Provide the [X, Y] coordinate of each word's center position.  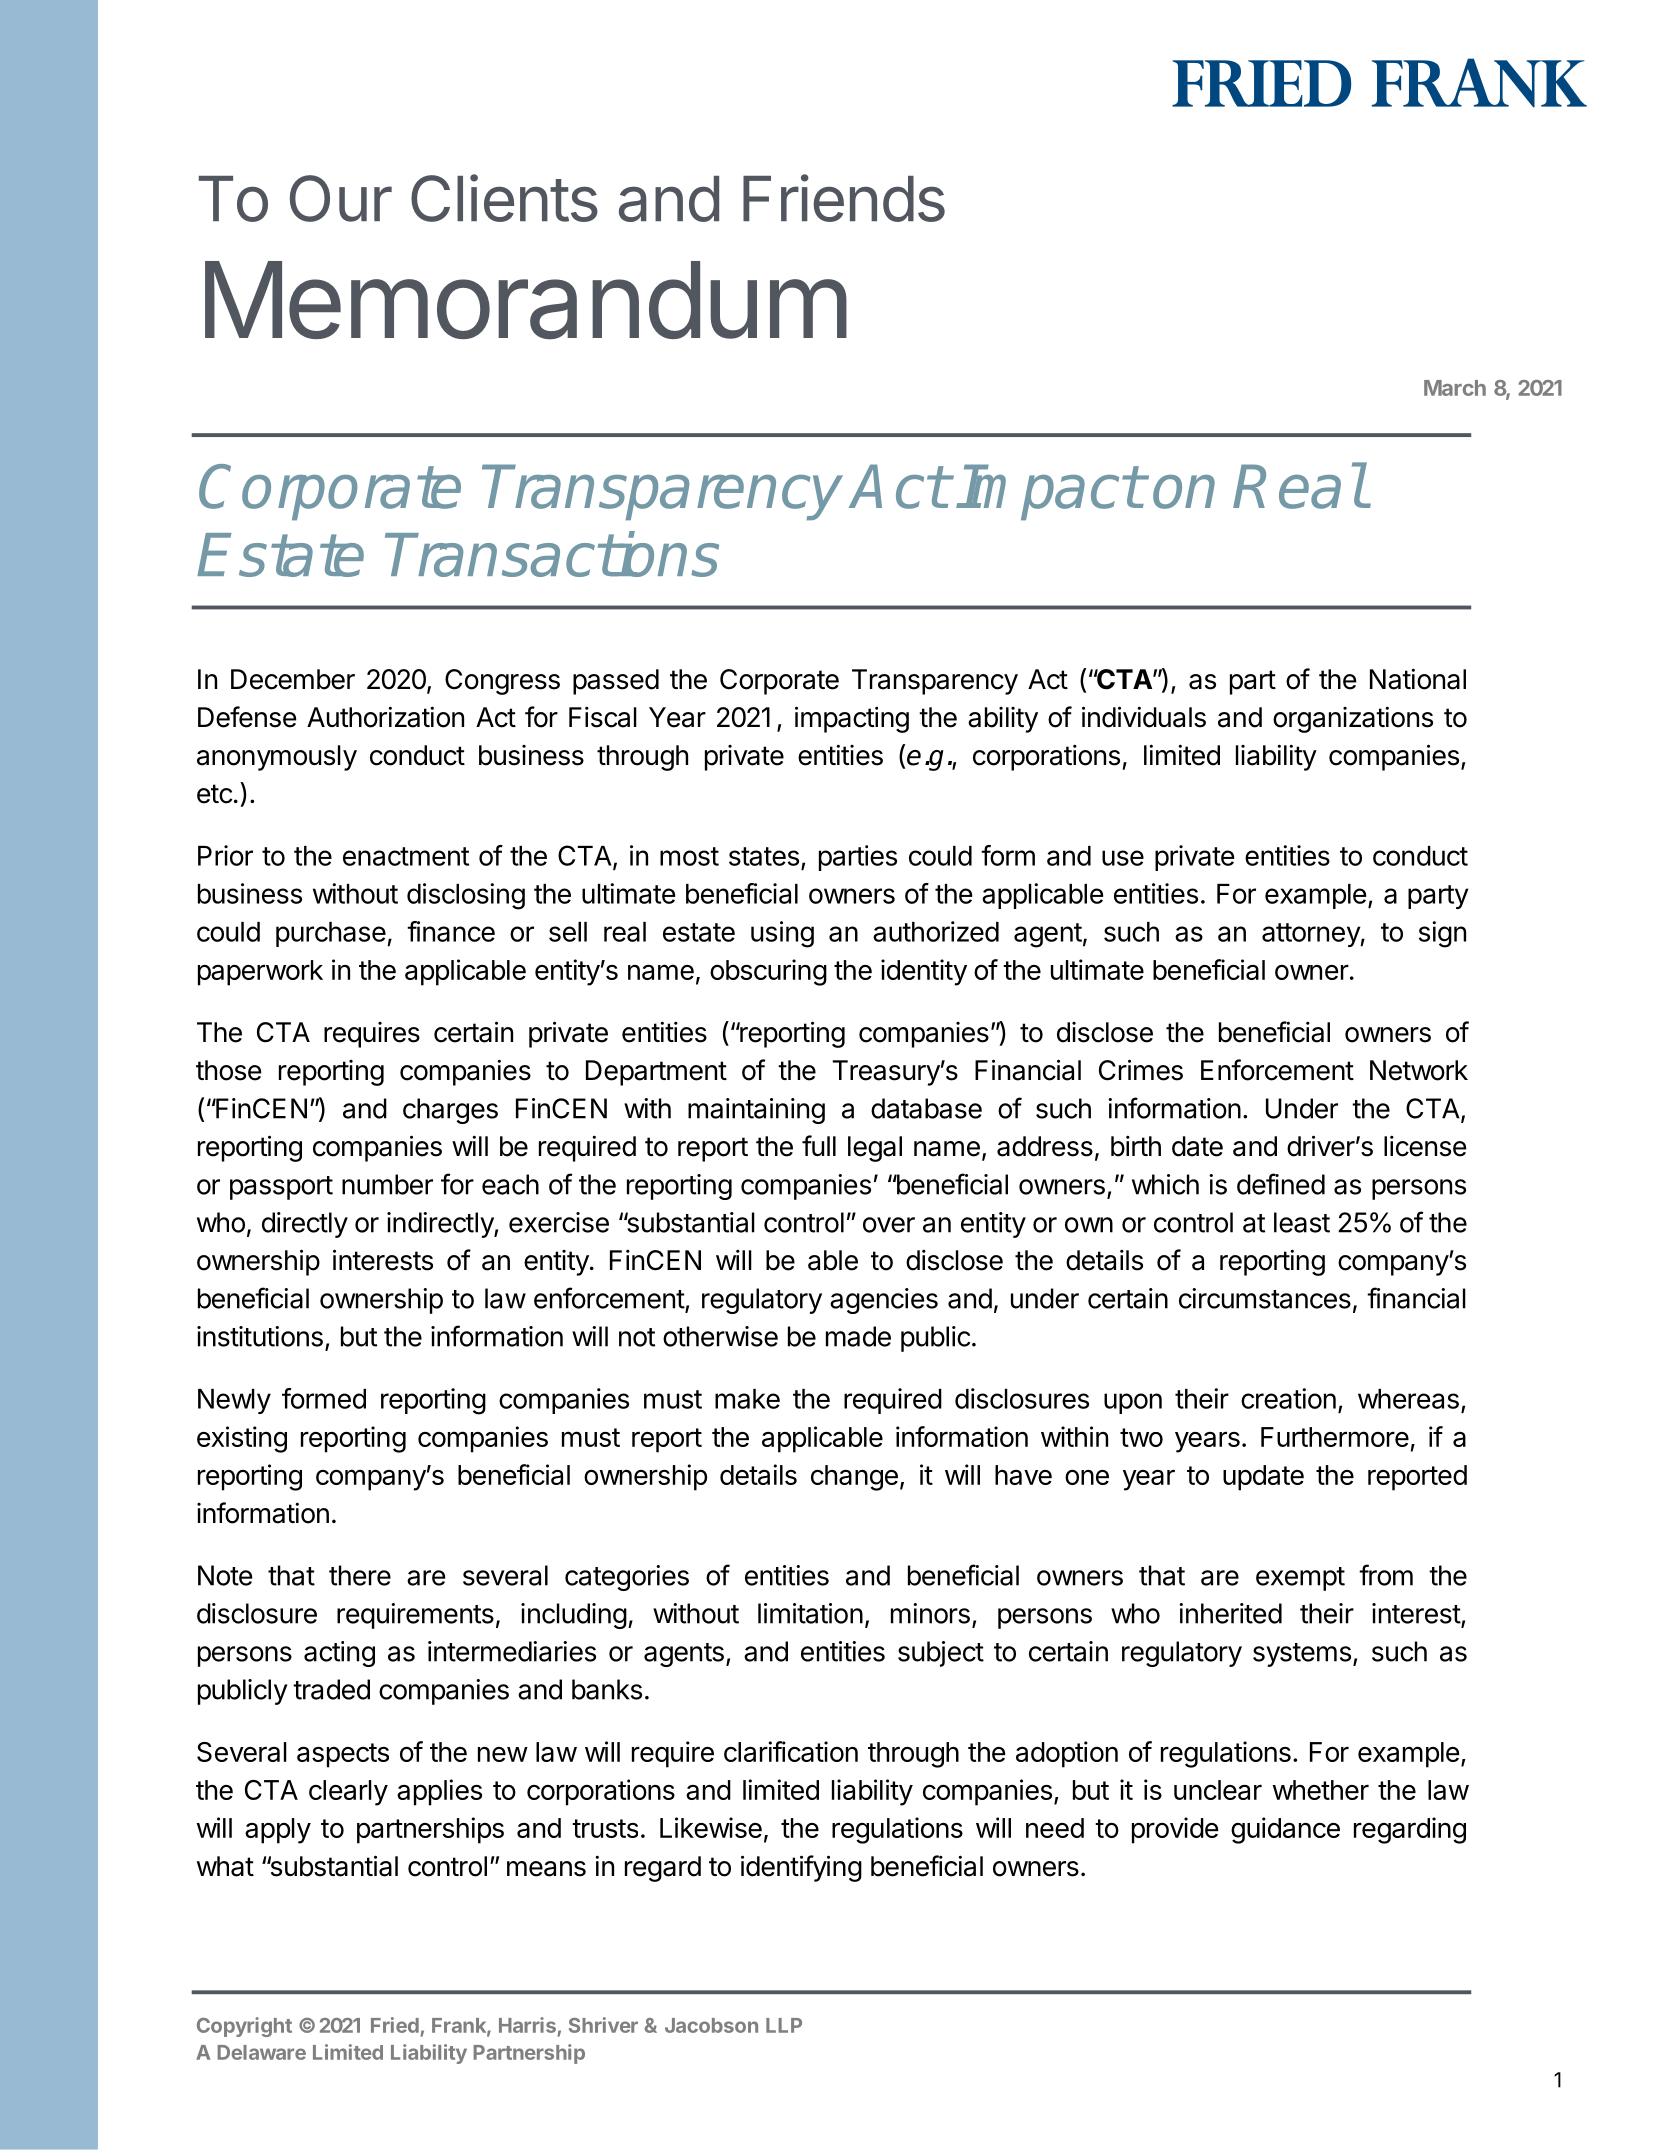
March [1455, 388]
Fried [395, 2025]
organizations [1353, 719]
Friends [844, 198]
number [387, 1184]
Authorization [385, 717]
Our [341, 198]
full [819, 1145]
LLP [784, 2025]
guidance [1285, 1830]
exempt [1300, 1579]
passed [616, 682]
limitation [810, 1613]
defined [1281, 1184]
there [360, 1575]
